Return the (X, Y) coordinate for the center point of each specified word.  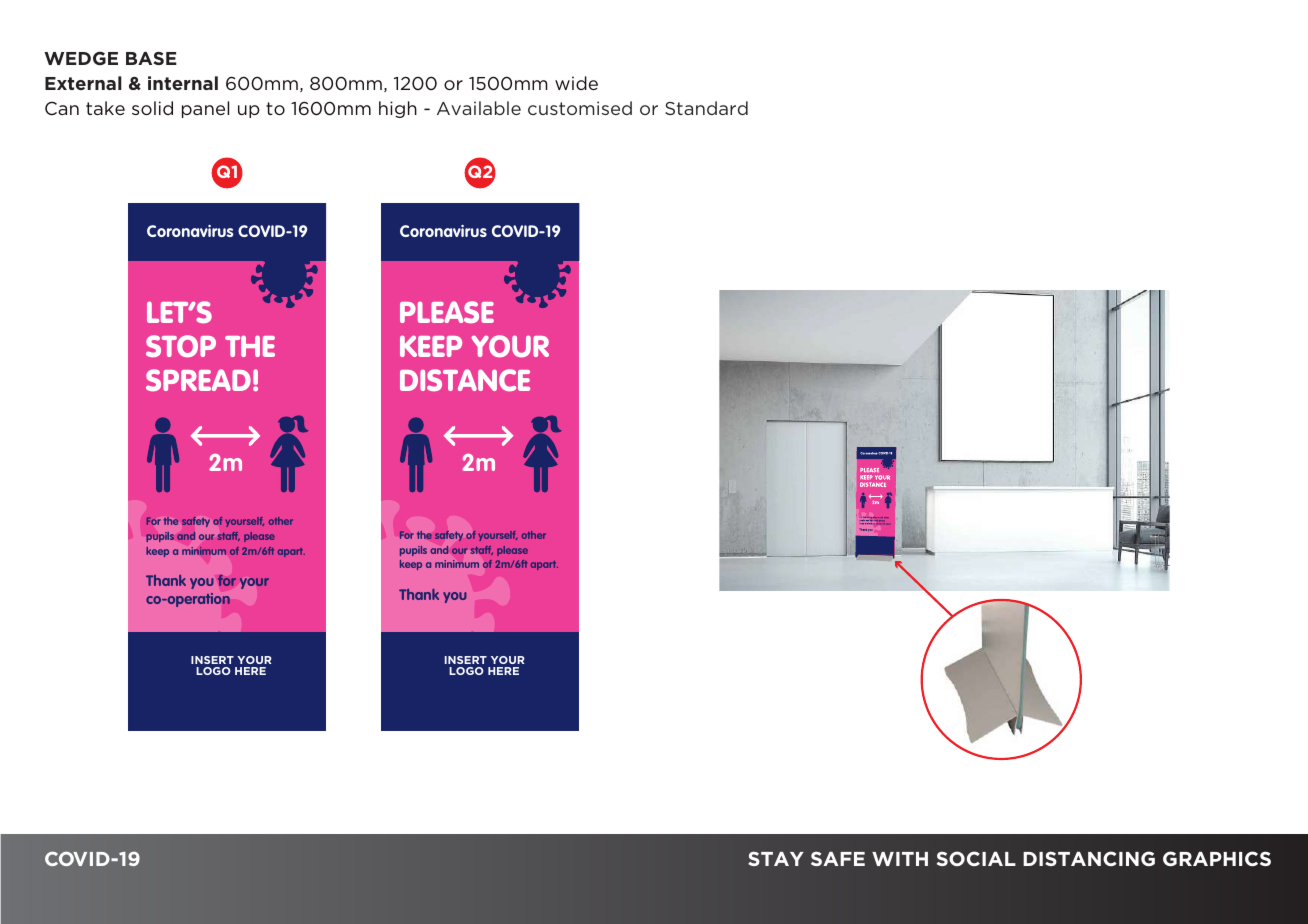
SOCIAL (976, 858)
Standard (706, 108)
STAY (776, 858)
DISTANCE (465, 380)
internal (183, 83)
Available (479, 108)
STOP (181, 346)
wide (576, 83)
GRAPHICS (1217, 858)
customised (580, 108)
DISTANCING (1089, 858)
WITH (900, 859)
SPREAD (198, 380)
